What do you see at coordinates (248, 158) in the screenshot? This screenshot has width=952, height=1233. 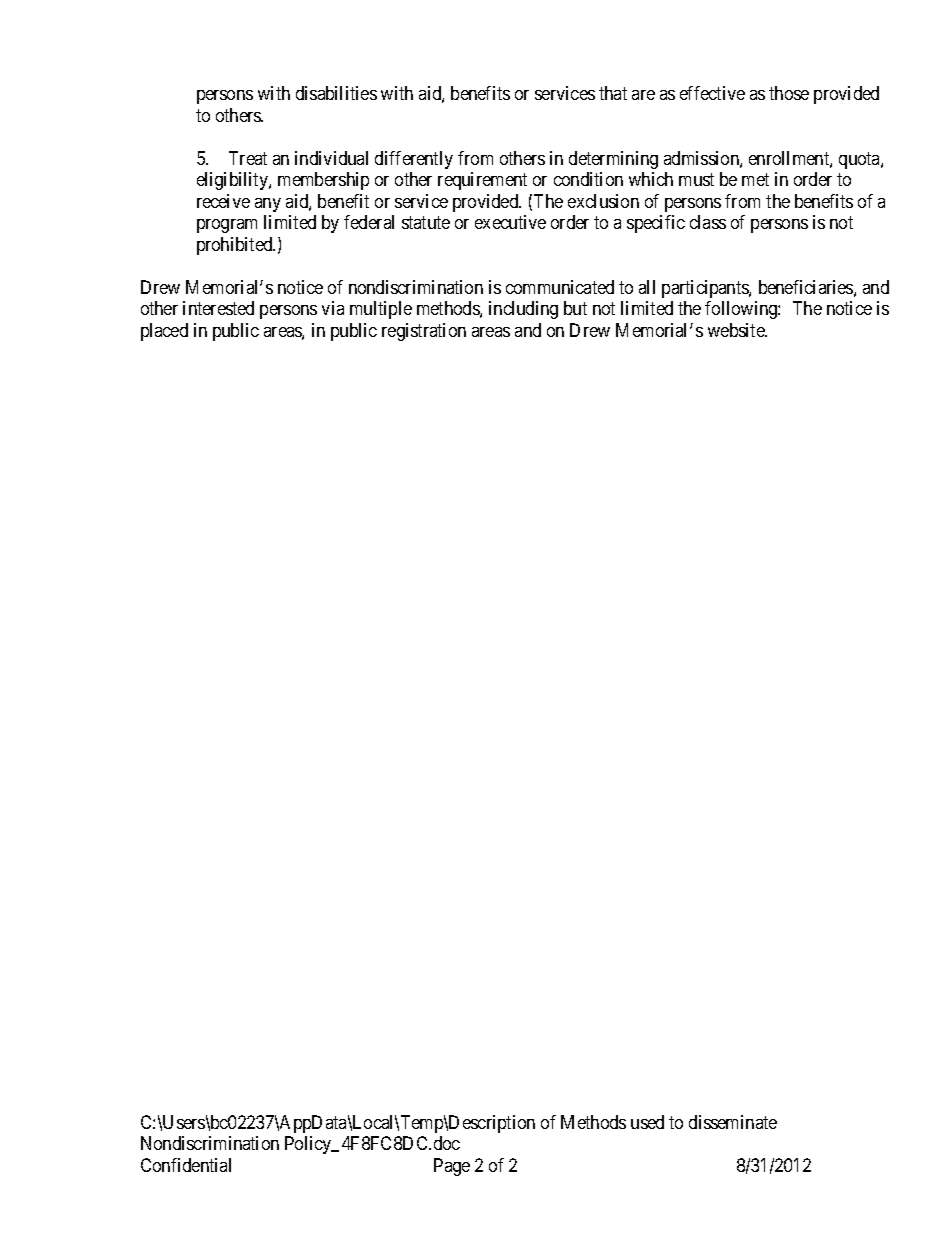 I see `Treat` at bounding box center [248, 158].
